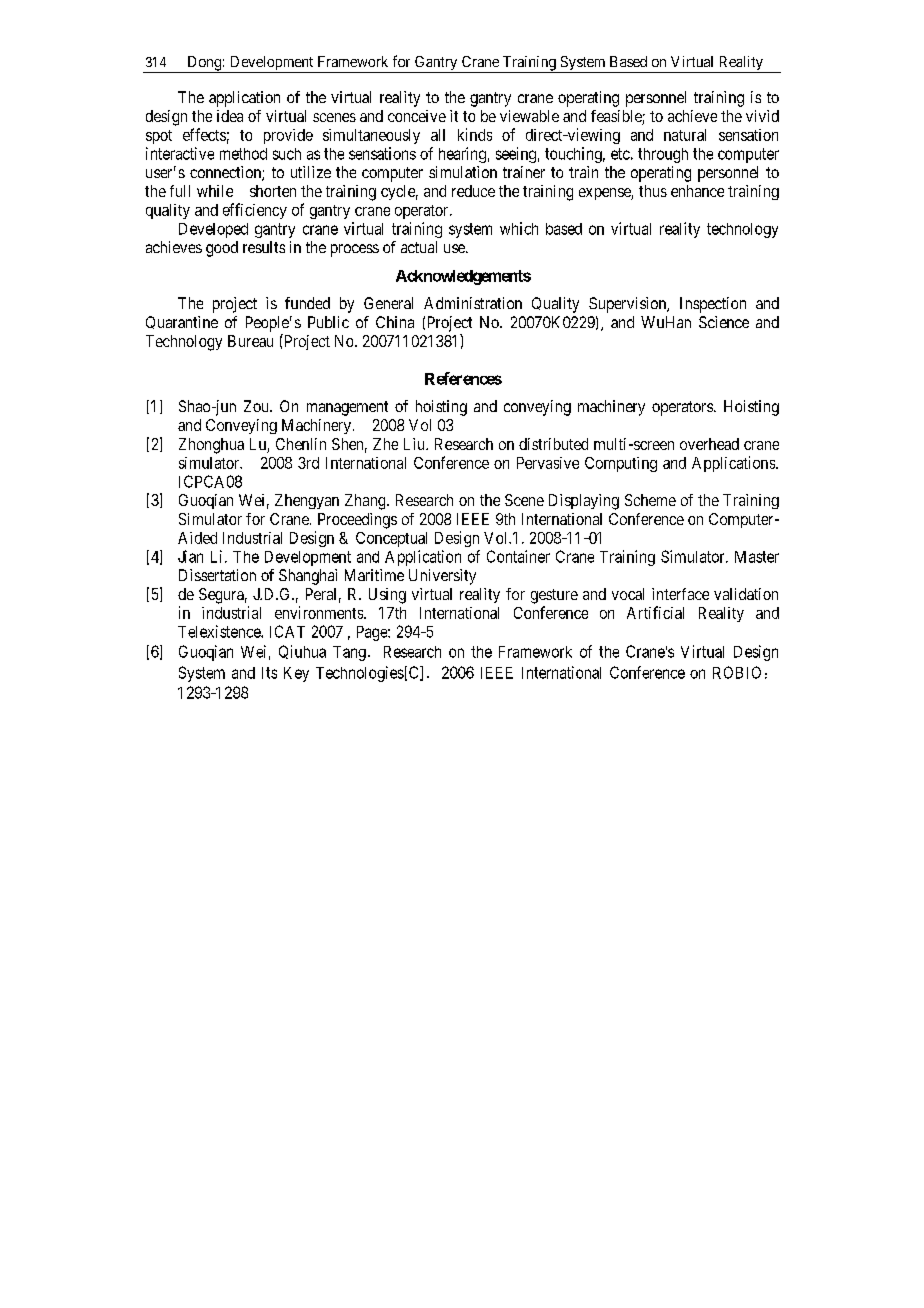 This screenshot has height=1308, width=924. Describe the element at coordinates (387, 596) in the screenshot. I see `Using` at that location.
